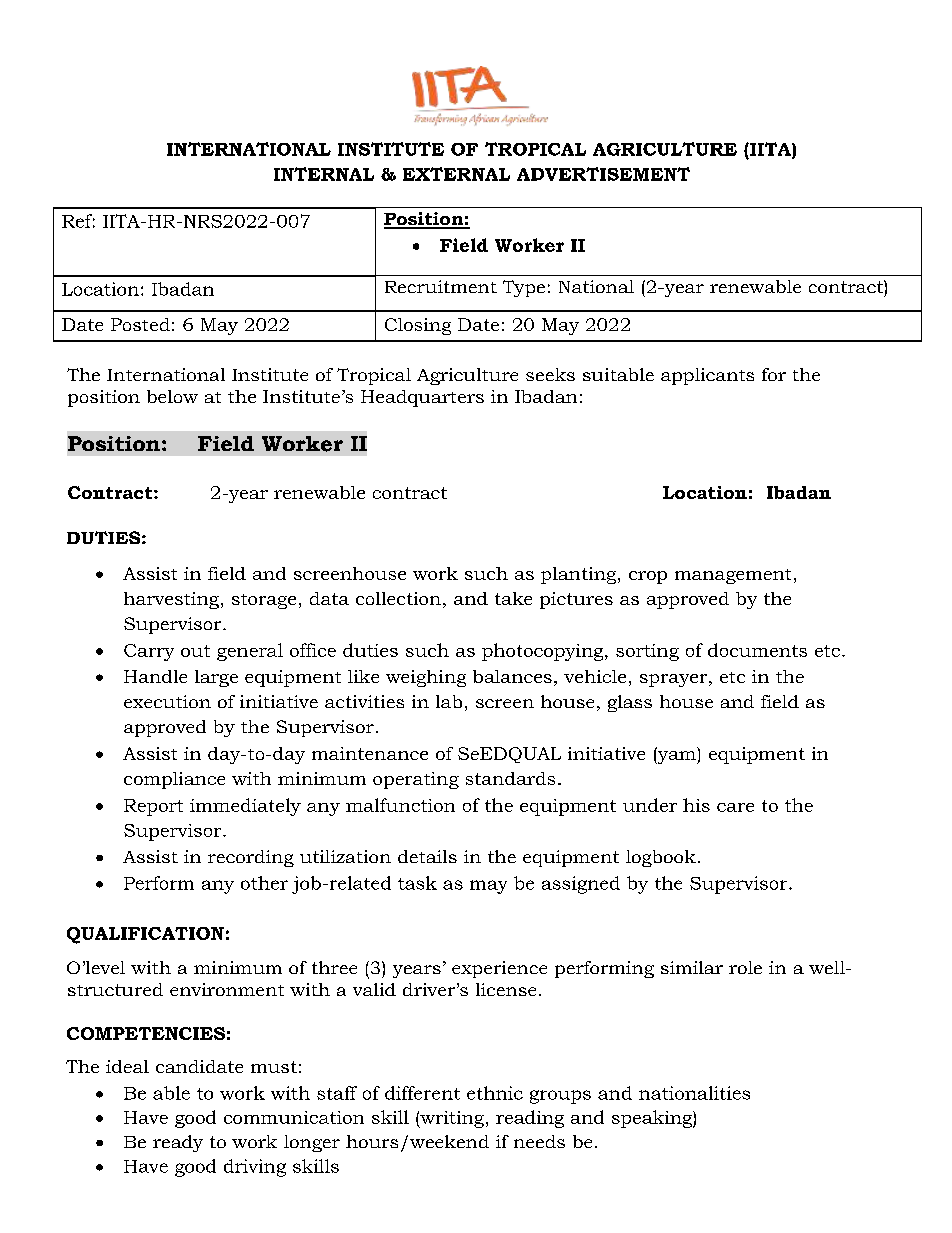  Describe the element at coordinates (560, 1097) in the image. I see `groups` at that location.
